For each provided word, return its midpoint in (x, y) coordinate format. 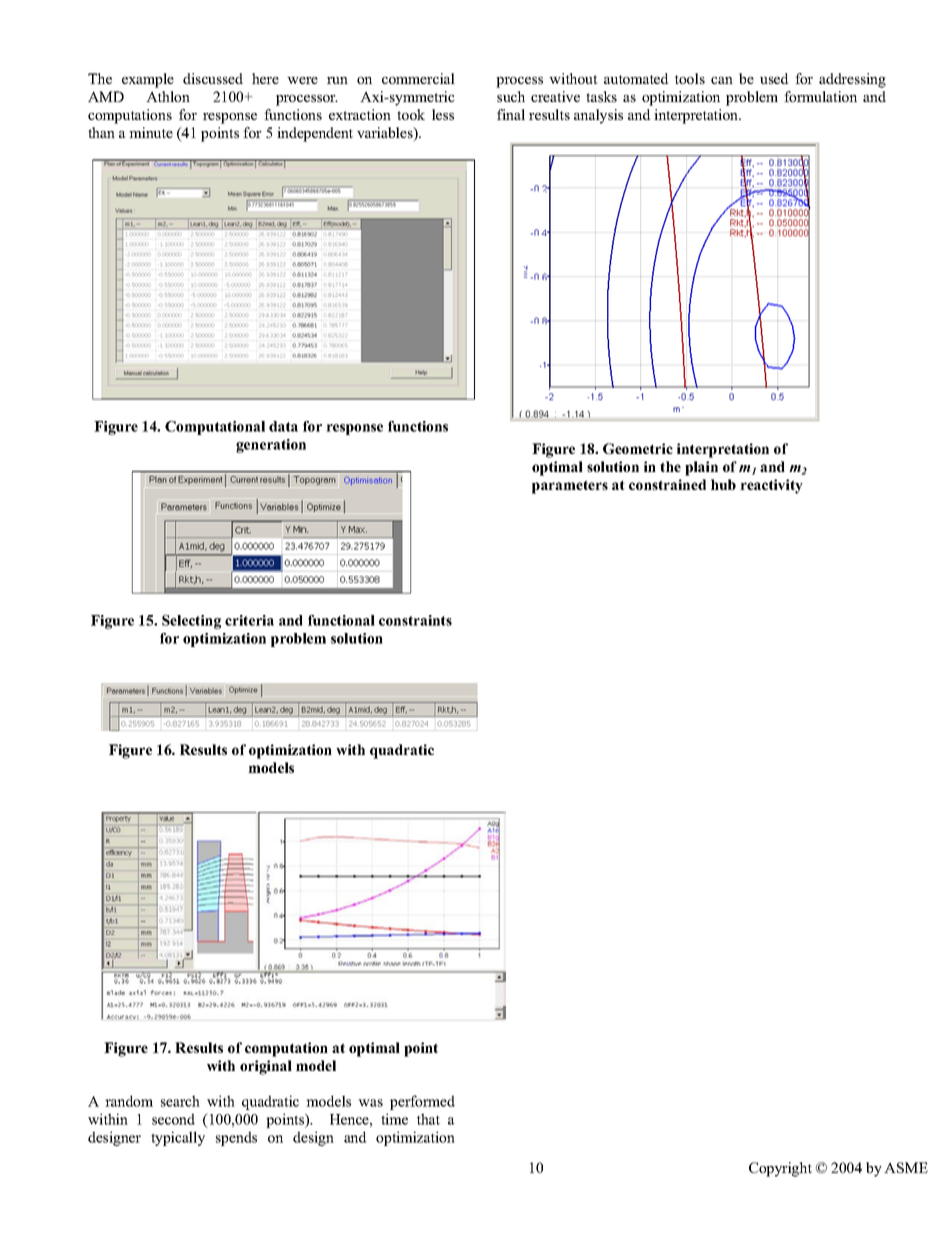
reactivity (771, 486)
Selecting (191, 622)
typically (178, 1138)
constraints (415, 620)
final (511, 114)
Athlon (168, 96)
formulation (820, 96)
